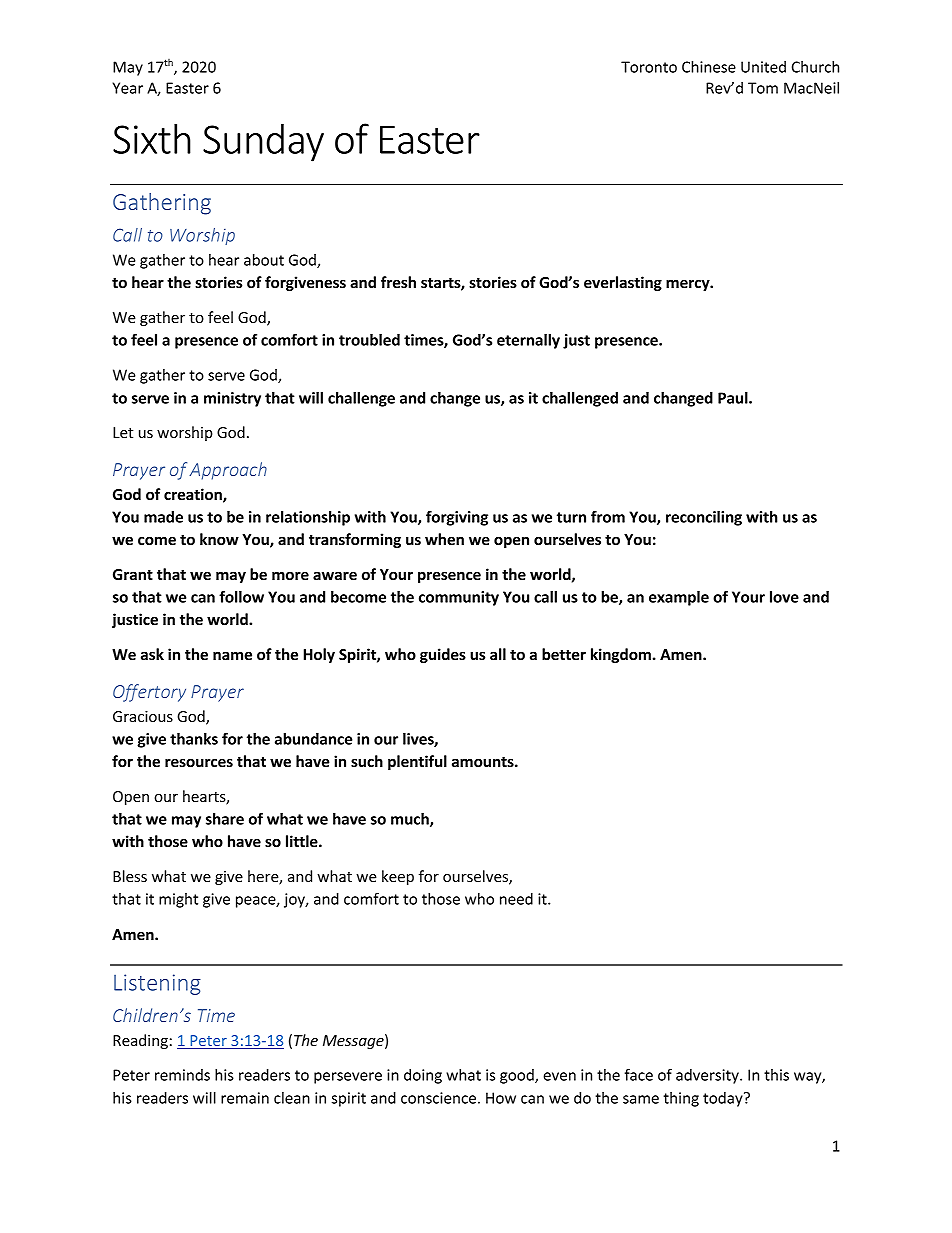 Image resolution: width=952 pixels, height=1233 pixels. Describe the element at coordinates (516, 899) in the image. I see `need` at that location.
